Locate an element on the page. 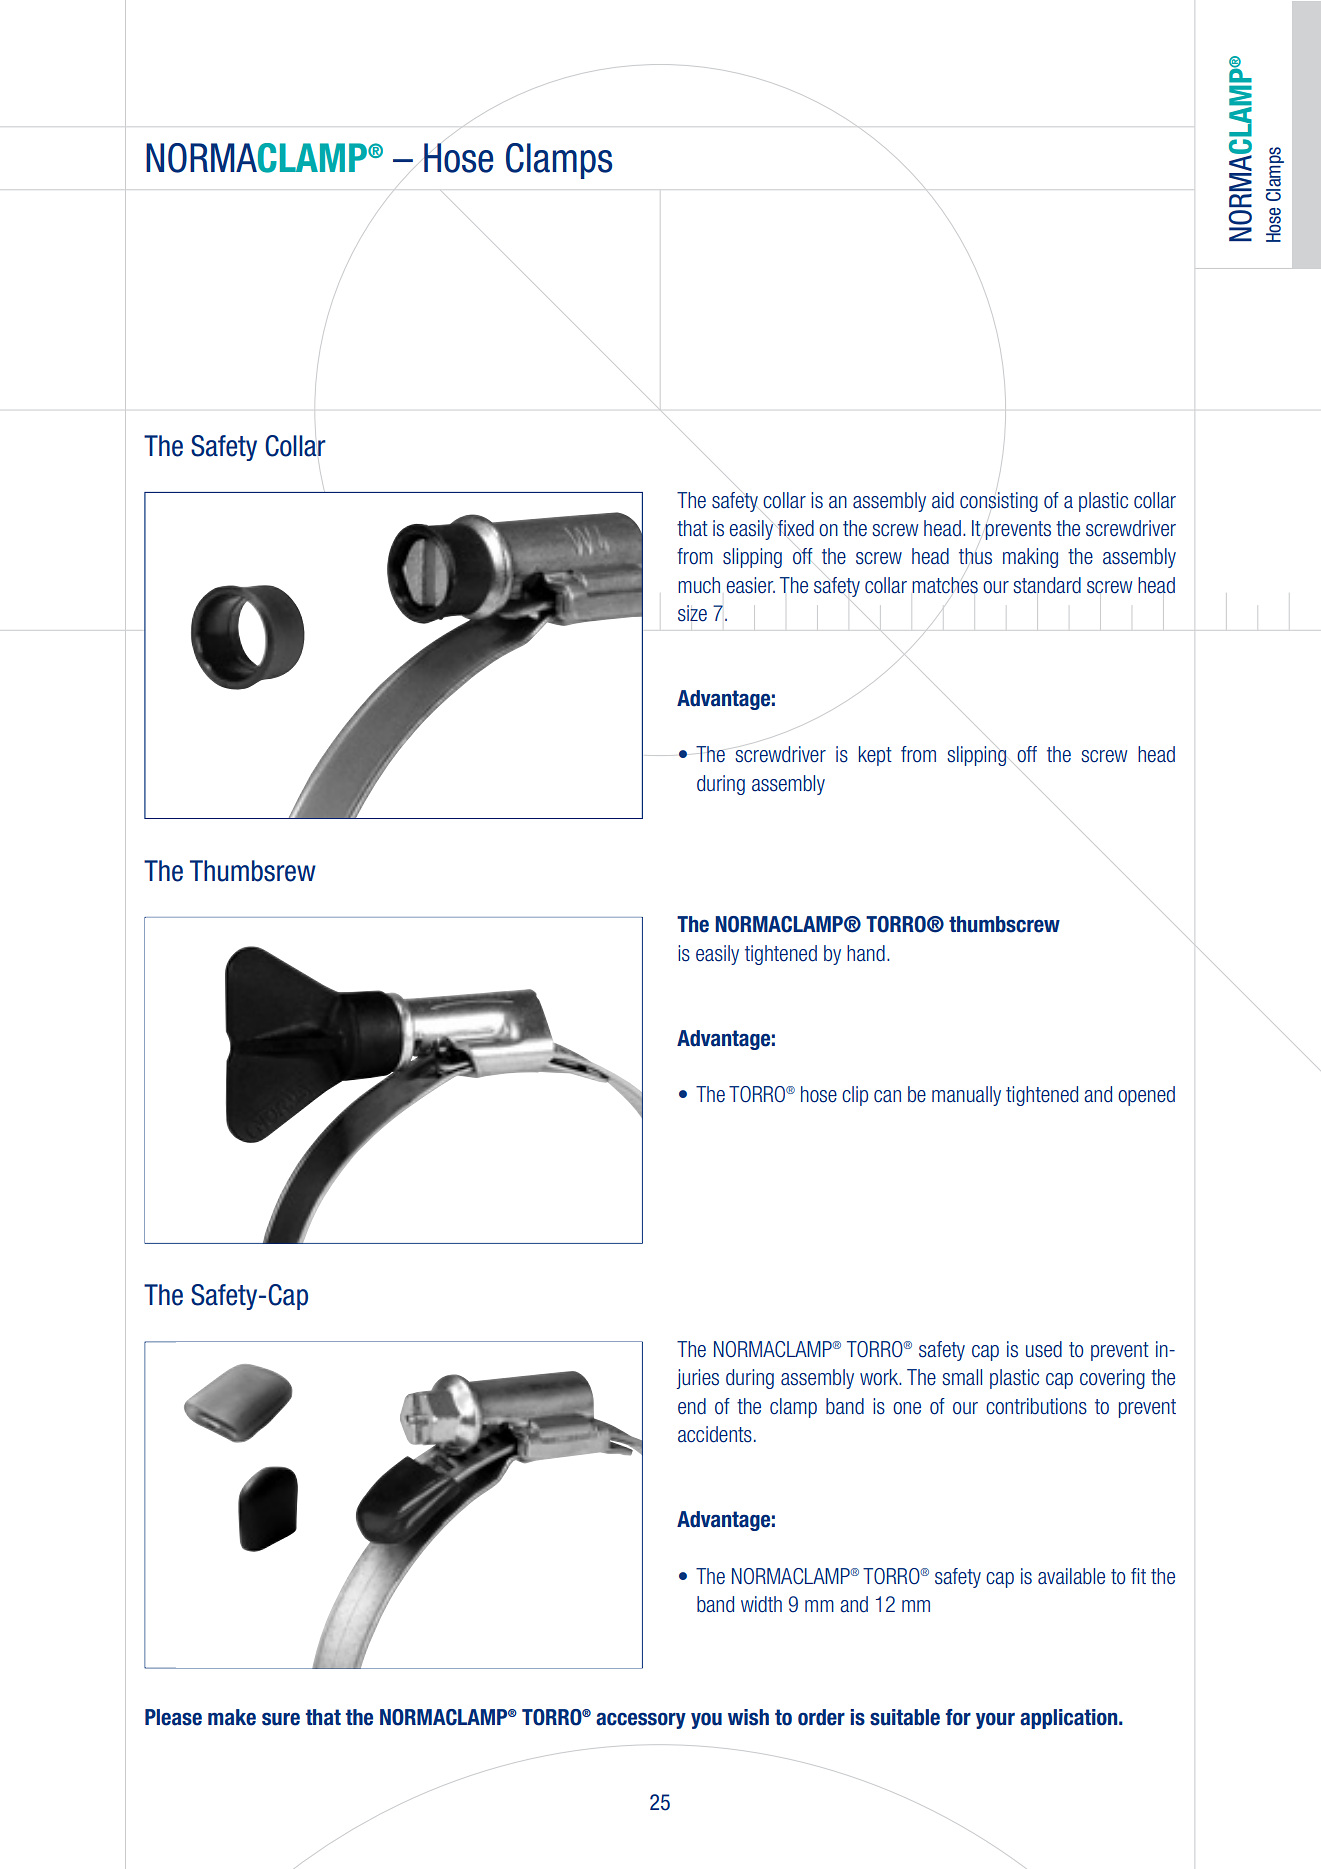 This page has width=1321, height=1869. end is located at coordinates (692, 1406).
